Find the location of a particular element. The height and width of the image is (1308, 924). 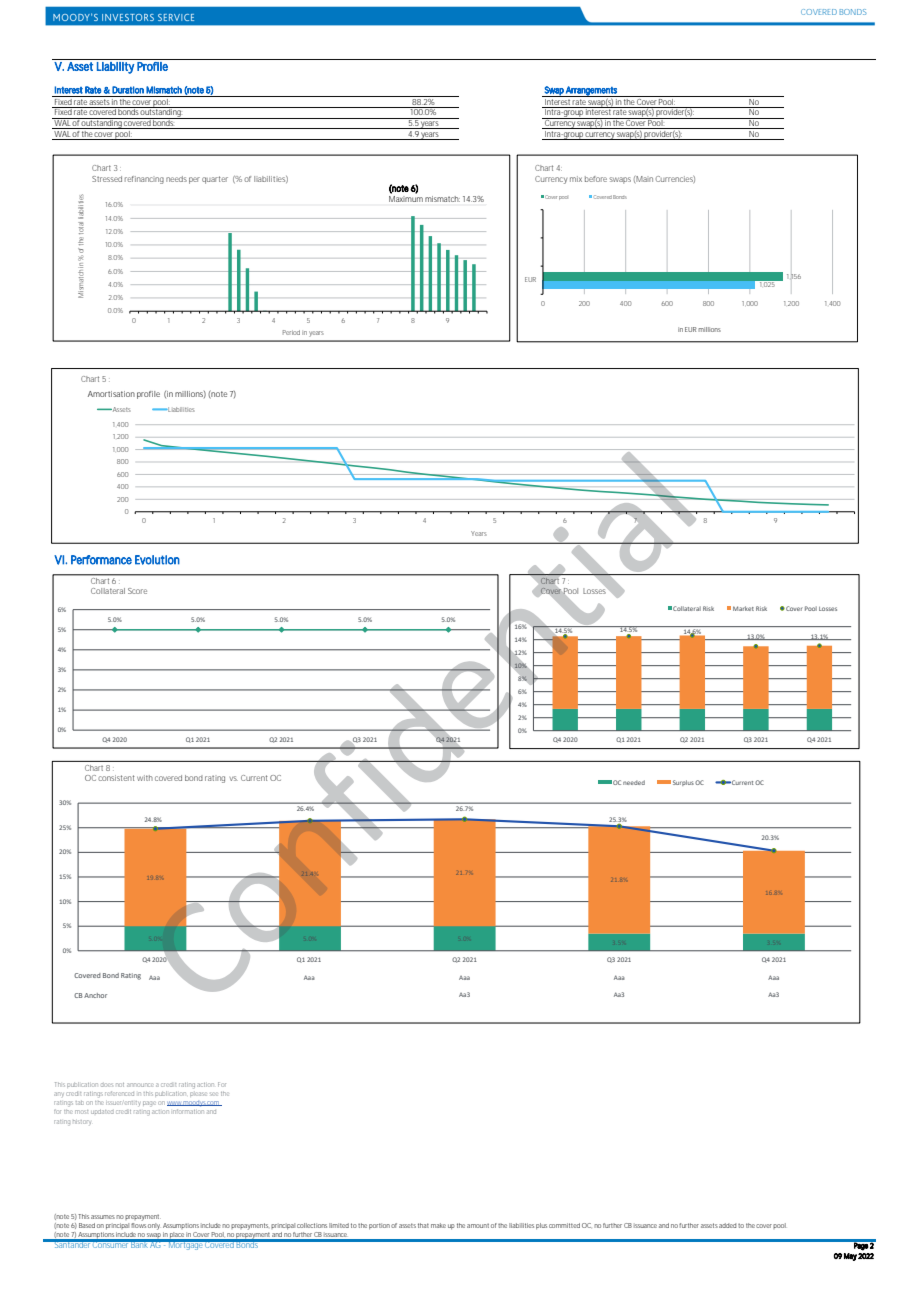

Currencies is located at coordinates (675, 179).
